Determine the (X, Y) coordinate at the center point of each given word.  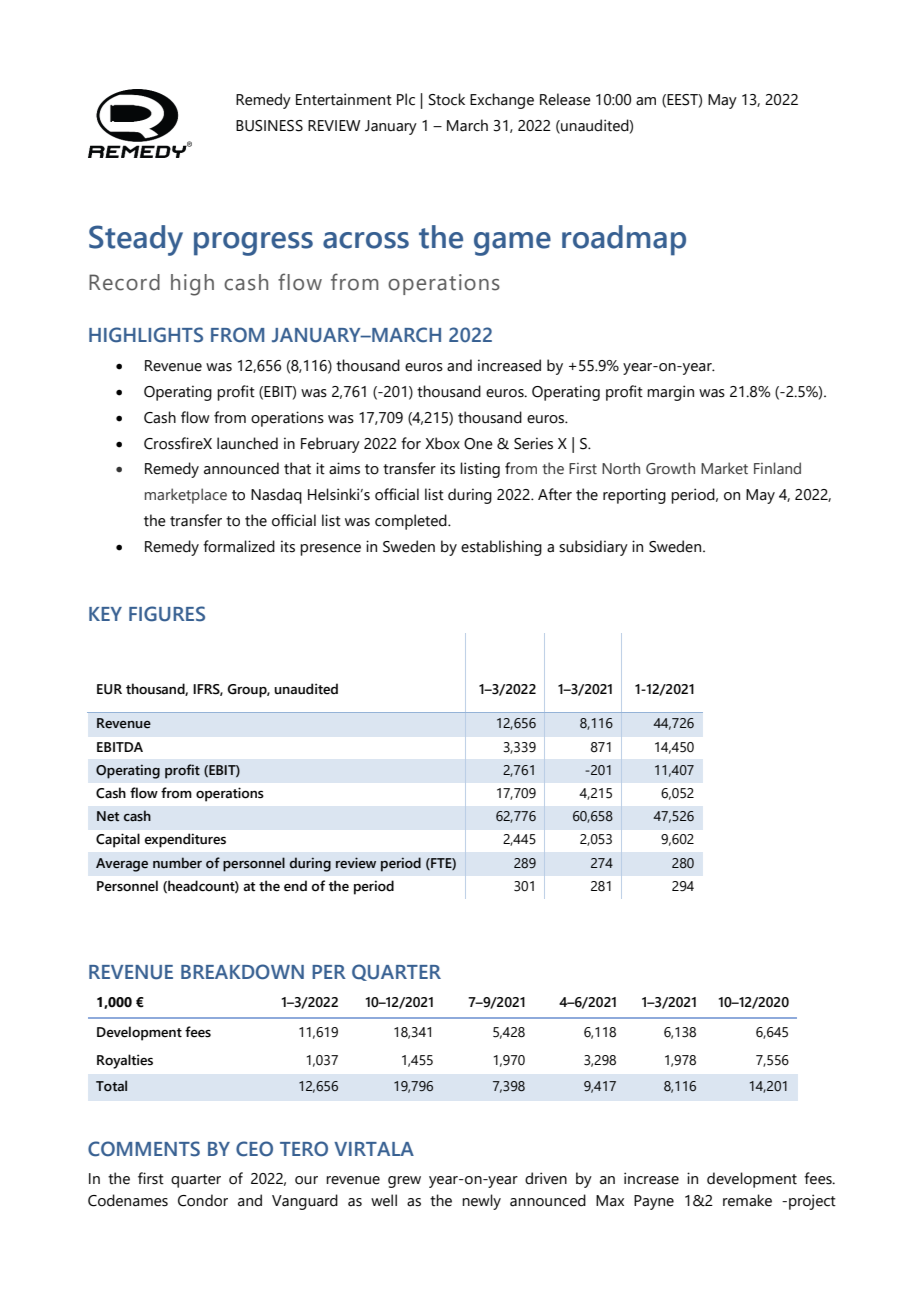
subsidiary (593, 548)
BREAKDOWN (242, 972)
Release (565, 99)
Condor (203, 1200)
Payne (654, 1202)
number (177, 863)
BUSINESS (269, 126)
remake (747, 1200)
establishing (501, 548)
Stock (447, 99)
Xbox (442, 443)
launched (247, 443)
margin (670, 393)
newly (481, 1202)
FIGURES (167, 614)
